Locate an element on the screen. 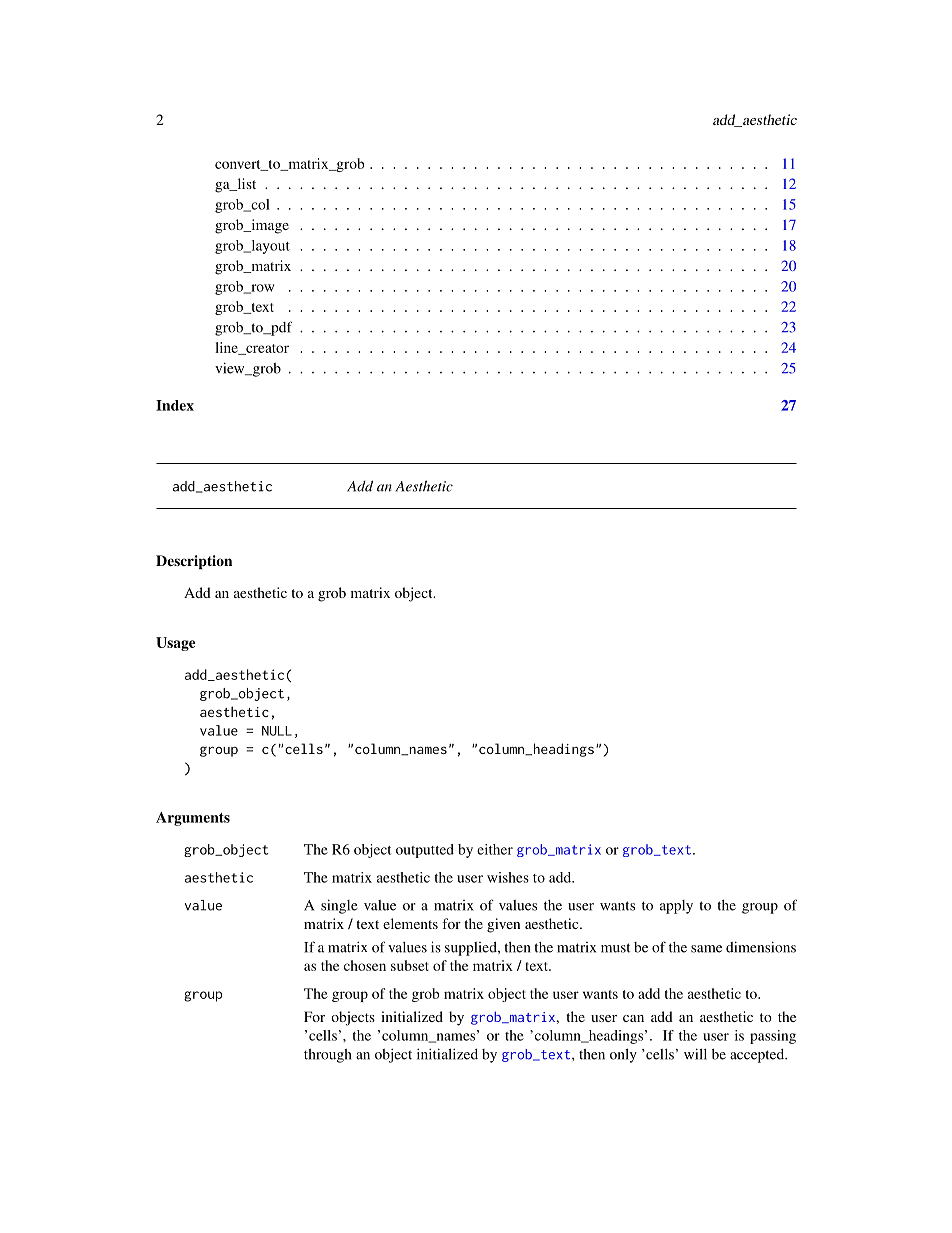  NULL is located at coordinates (277, 731).
